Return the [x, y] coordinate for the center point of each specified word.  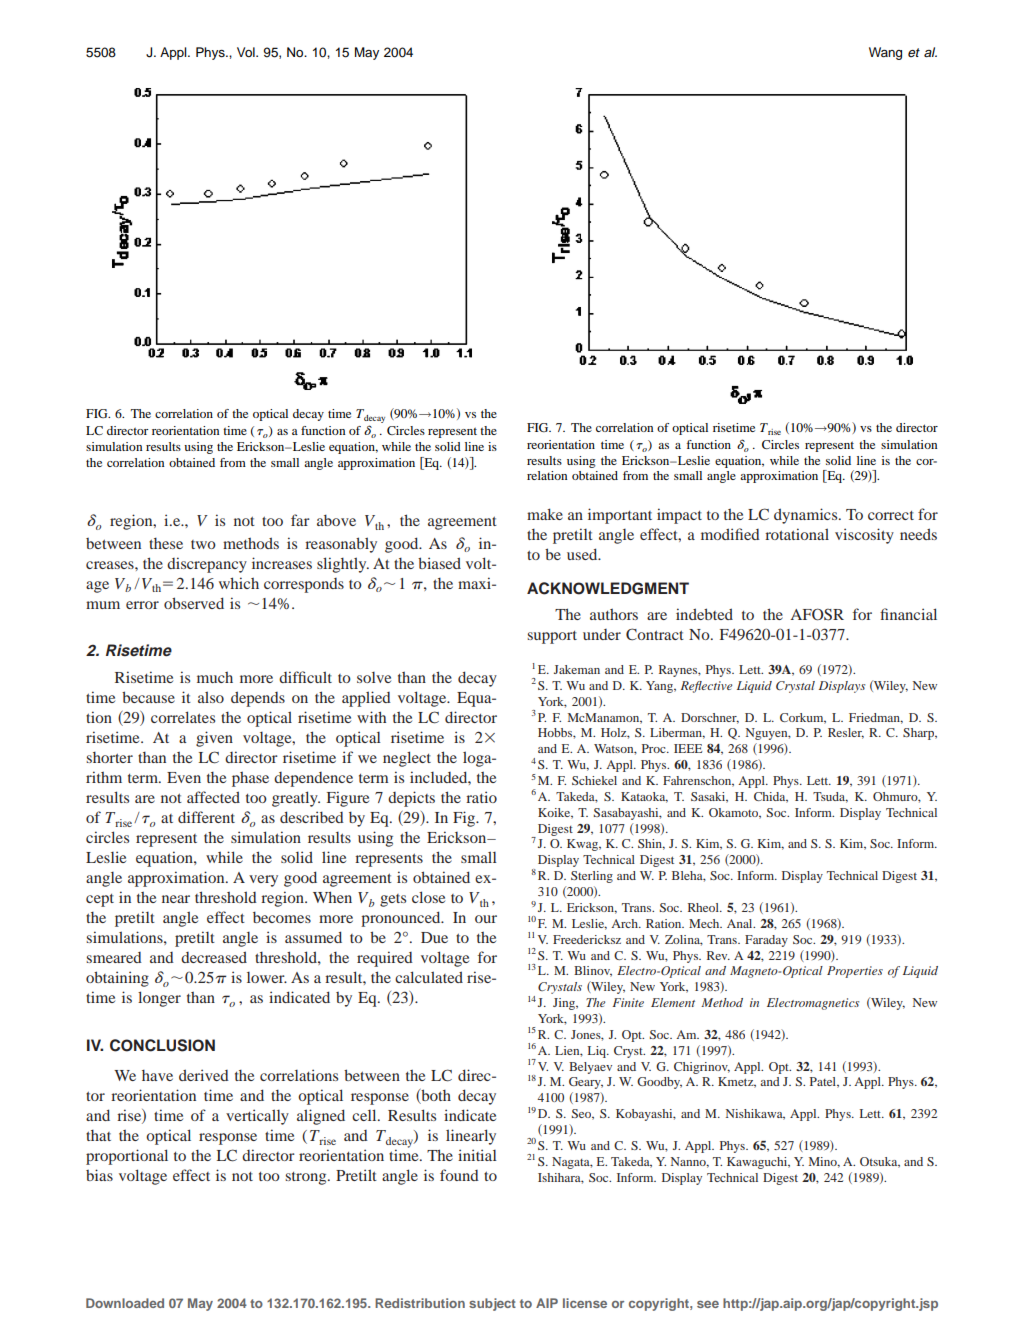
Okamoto [735, 813]
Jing [565, 1004]
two [203, 544]
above [336, 520]
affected [213, 797]
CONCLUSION [162, 1045]
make [545, 514]
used [583, 554]
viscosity [864, 536]
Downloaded [125, 1303]
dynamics [807, 516]
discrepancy [207, 565]
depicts [411, 799]
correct [891, 515]
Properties [855, 972]
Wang [885, 53]
